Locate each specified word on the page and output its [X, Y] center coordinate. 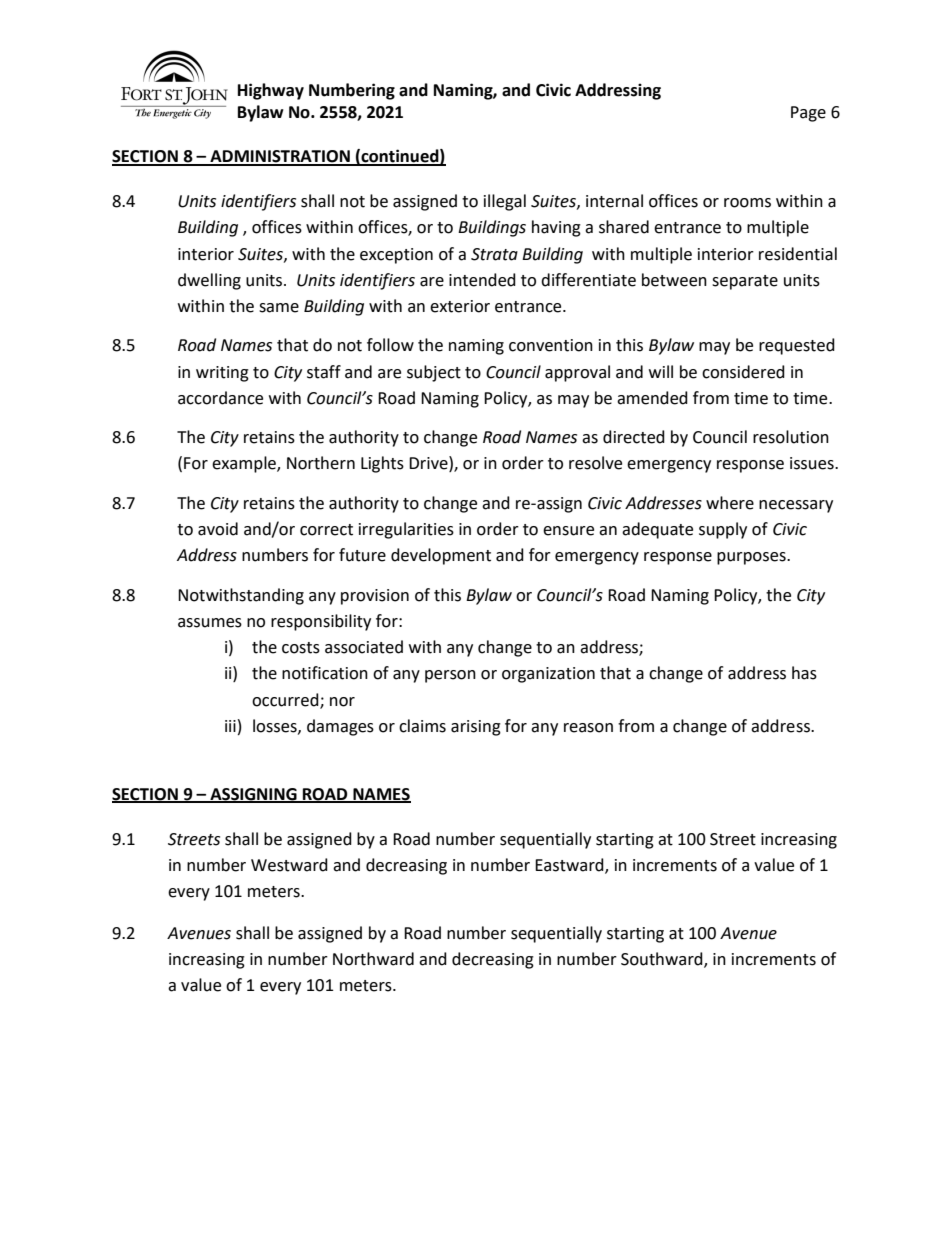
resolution [791, 437]
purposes [752, 558]
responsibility [321, 622]
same [279, 308]
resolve [595, 463]
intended [482, 280]
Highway [271, 91]
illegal [505, 202]
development [441, 556]
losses [276, 726]
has [804, 673]
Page [808, 114]
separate [745, 282]
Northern [321, 463]
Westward [289, 865]
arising [476, 728]
